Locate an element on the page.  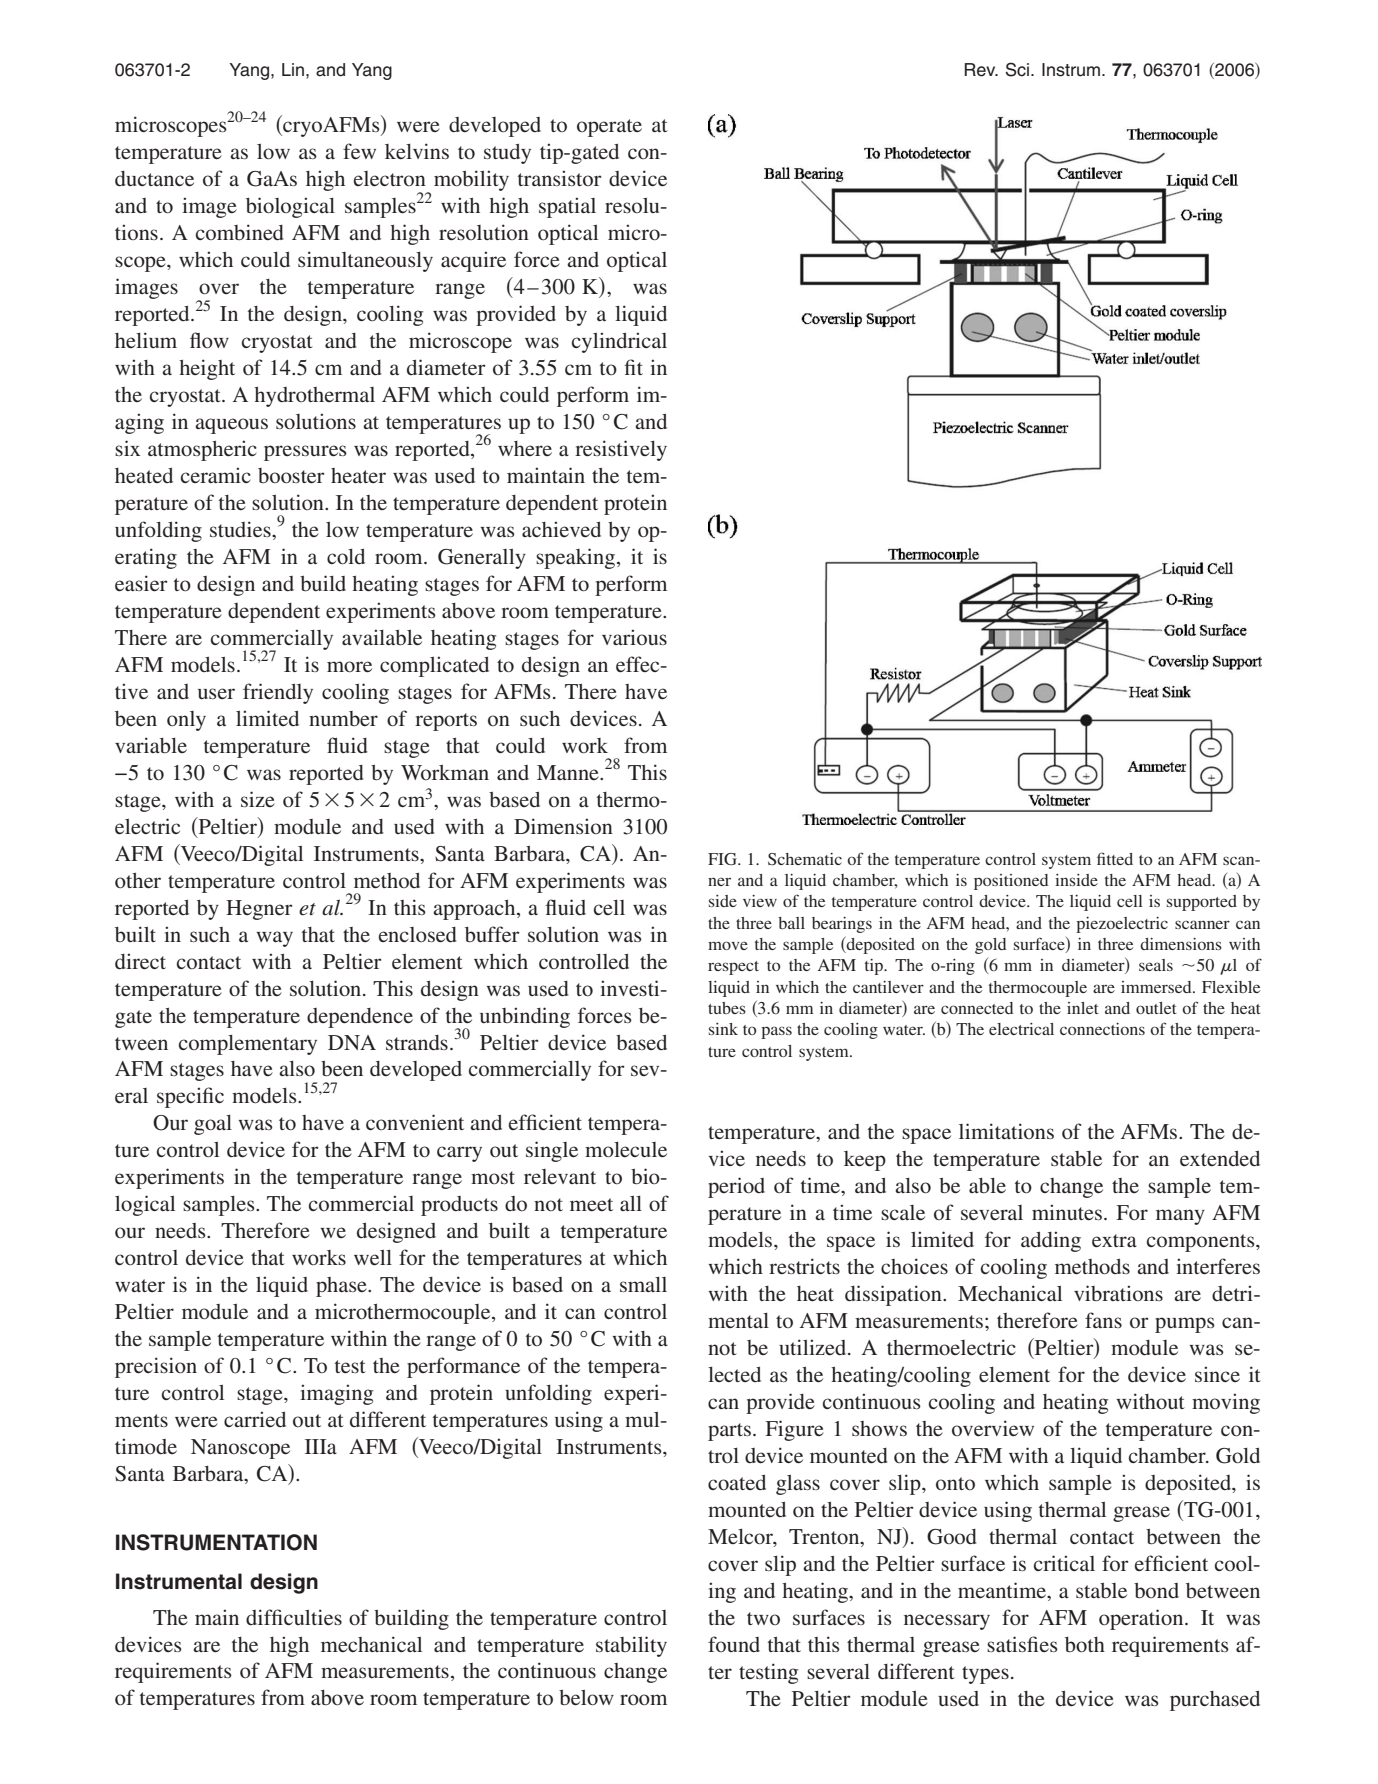
positioned is located at coordinates (1011, 882).
